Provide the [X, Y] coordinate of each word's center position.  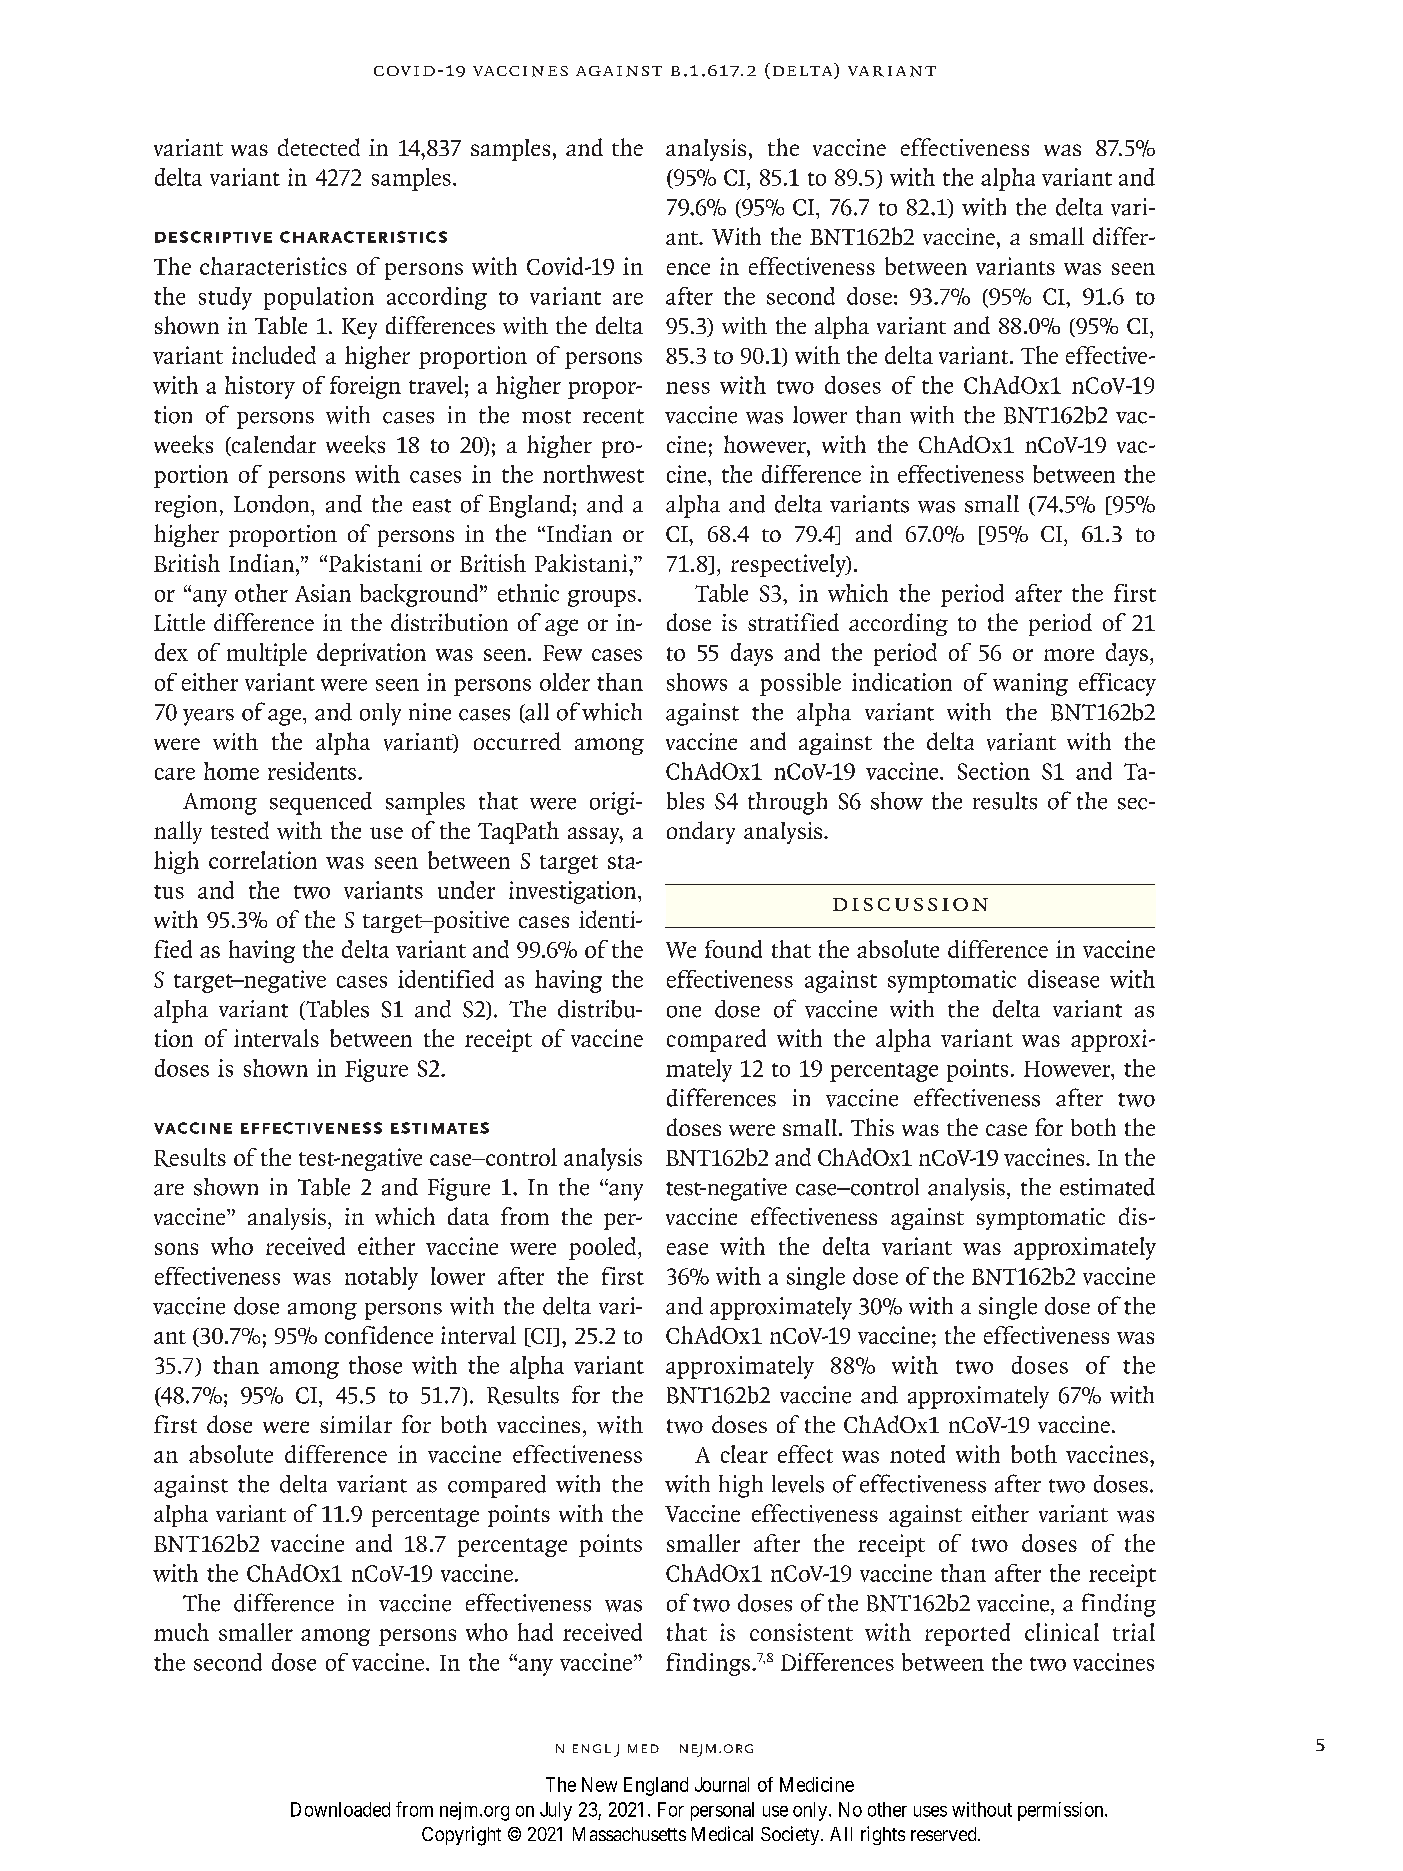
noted [917, 1454]
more [1069, 655]
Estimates [440, 1128]
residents [312, 771]
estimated [1107, 1187]
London [273, 504]
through [787, 803]
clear [744, 1454]
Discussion [910, 904]
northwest [593, 474]
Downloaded [340, 1809]
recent [613, 416]
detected [319, 147]
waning [1030, 684]
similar [356, 1424]
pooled [604, 1248]
